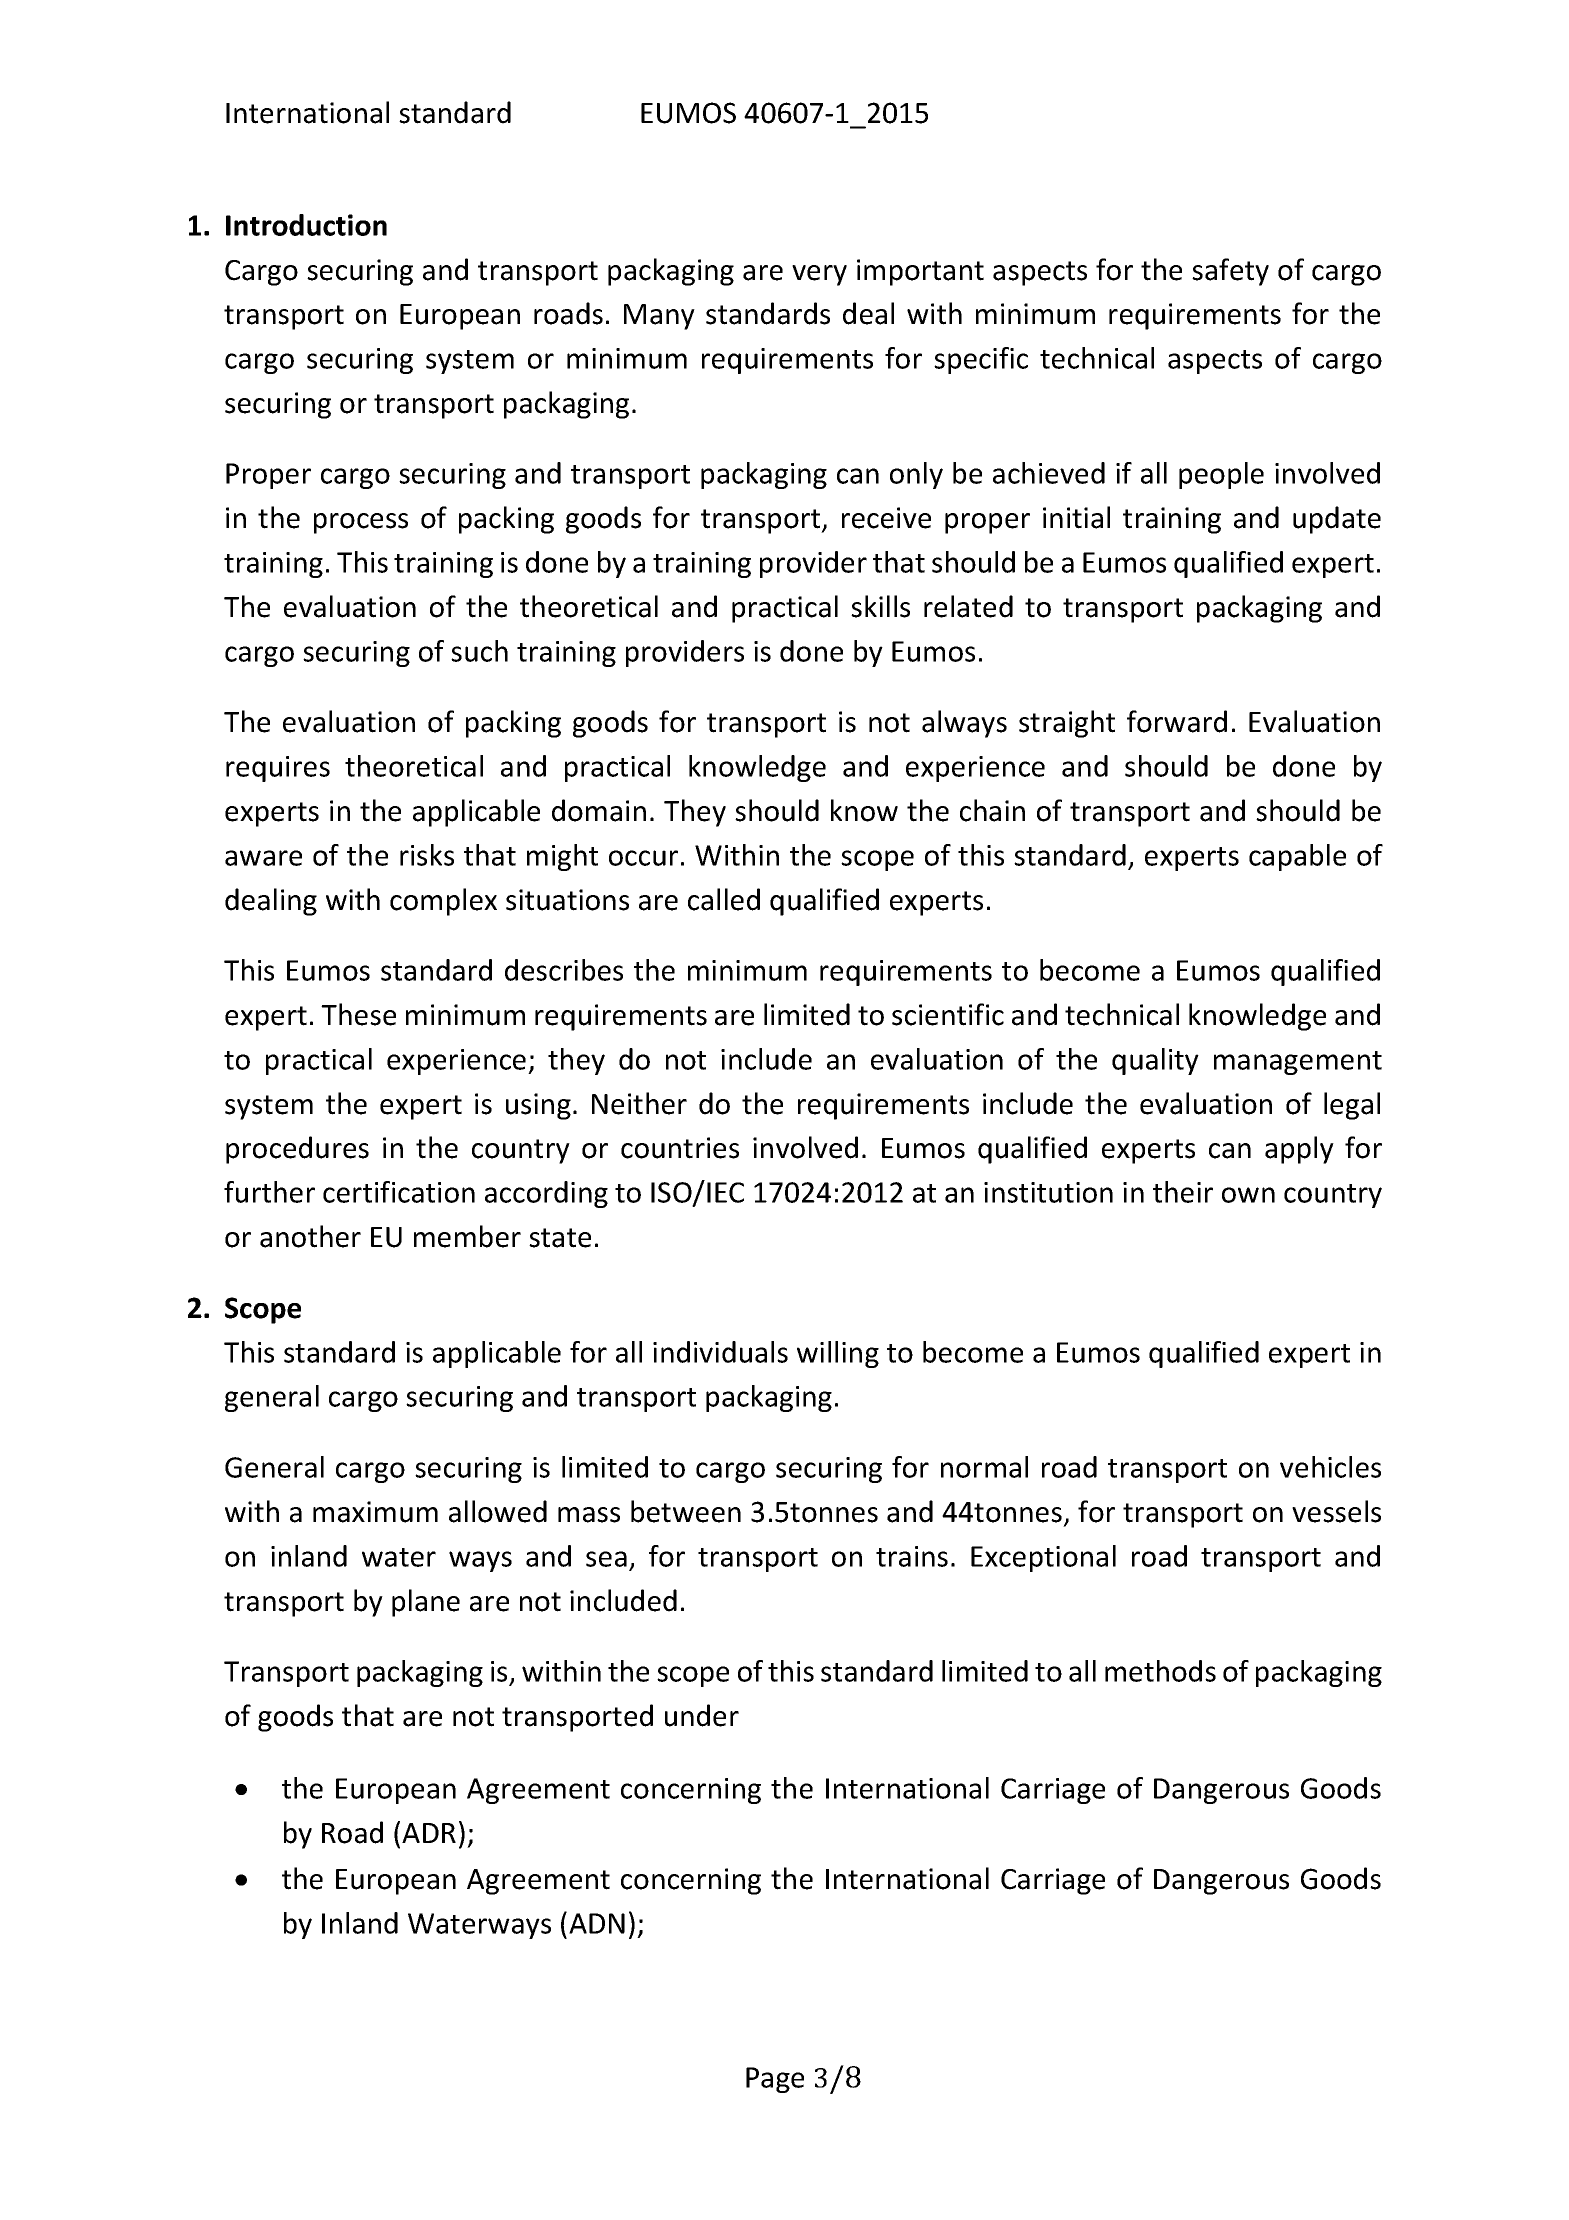 The width and height of the document is (1569, 2220). I want to click on under, so click(702, 1715).
